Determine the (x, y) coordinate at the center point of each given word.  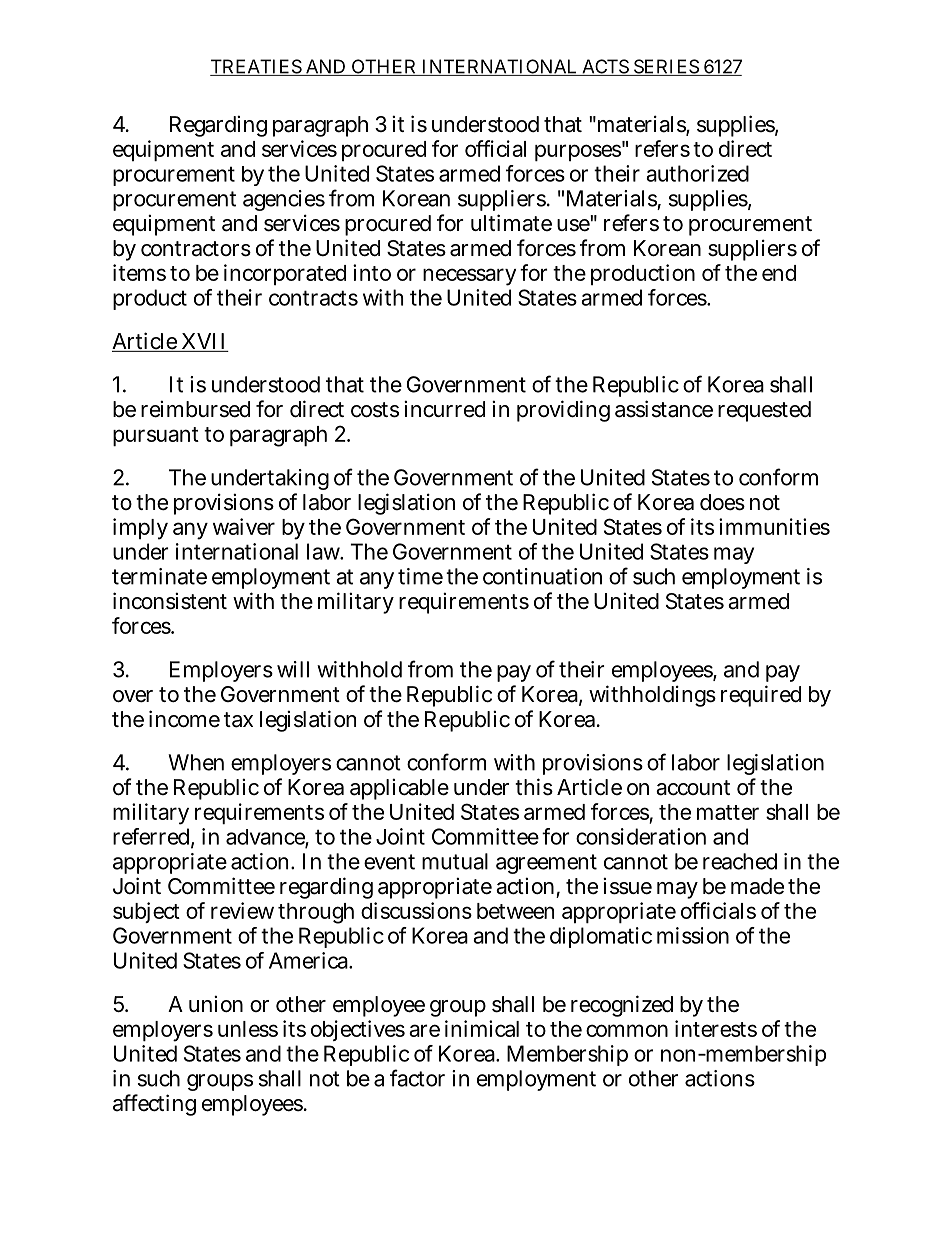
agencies (284, 200)
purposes (579, 152)
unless (248, 1029)
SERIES (665, 67)
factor (417, 1078)
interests (716, 1028)
